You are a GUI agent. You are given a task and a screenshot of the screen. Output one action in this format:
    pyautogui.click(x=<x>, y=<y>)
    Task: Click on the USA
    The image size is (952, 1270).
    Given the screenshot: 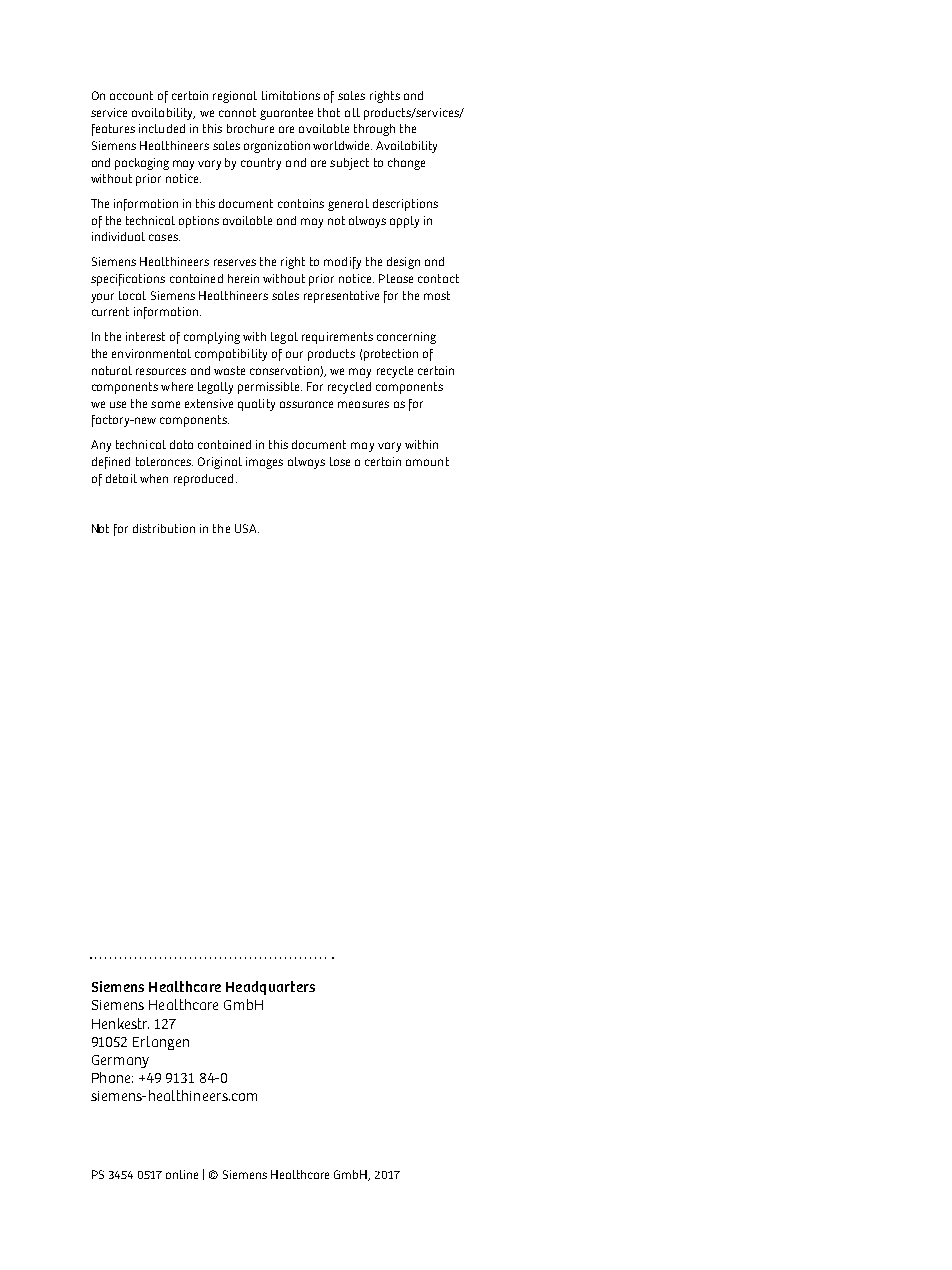 What is the action you would take?
    pyautogui.click(x=247, y=528)
